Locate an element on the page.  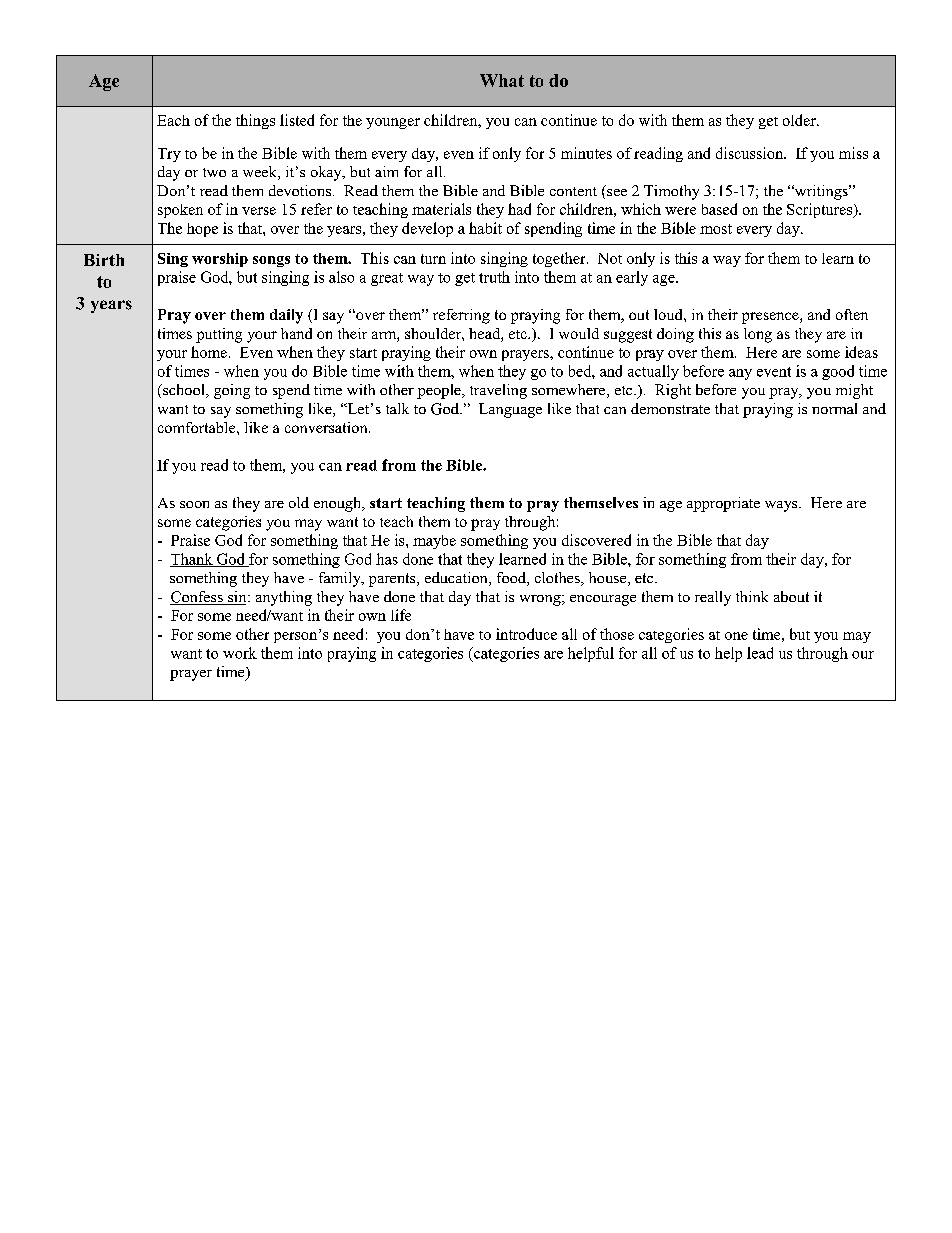
habit is located at coordinates (485, 228).
